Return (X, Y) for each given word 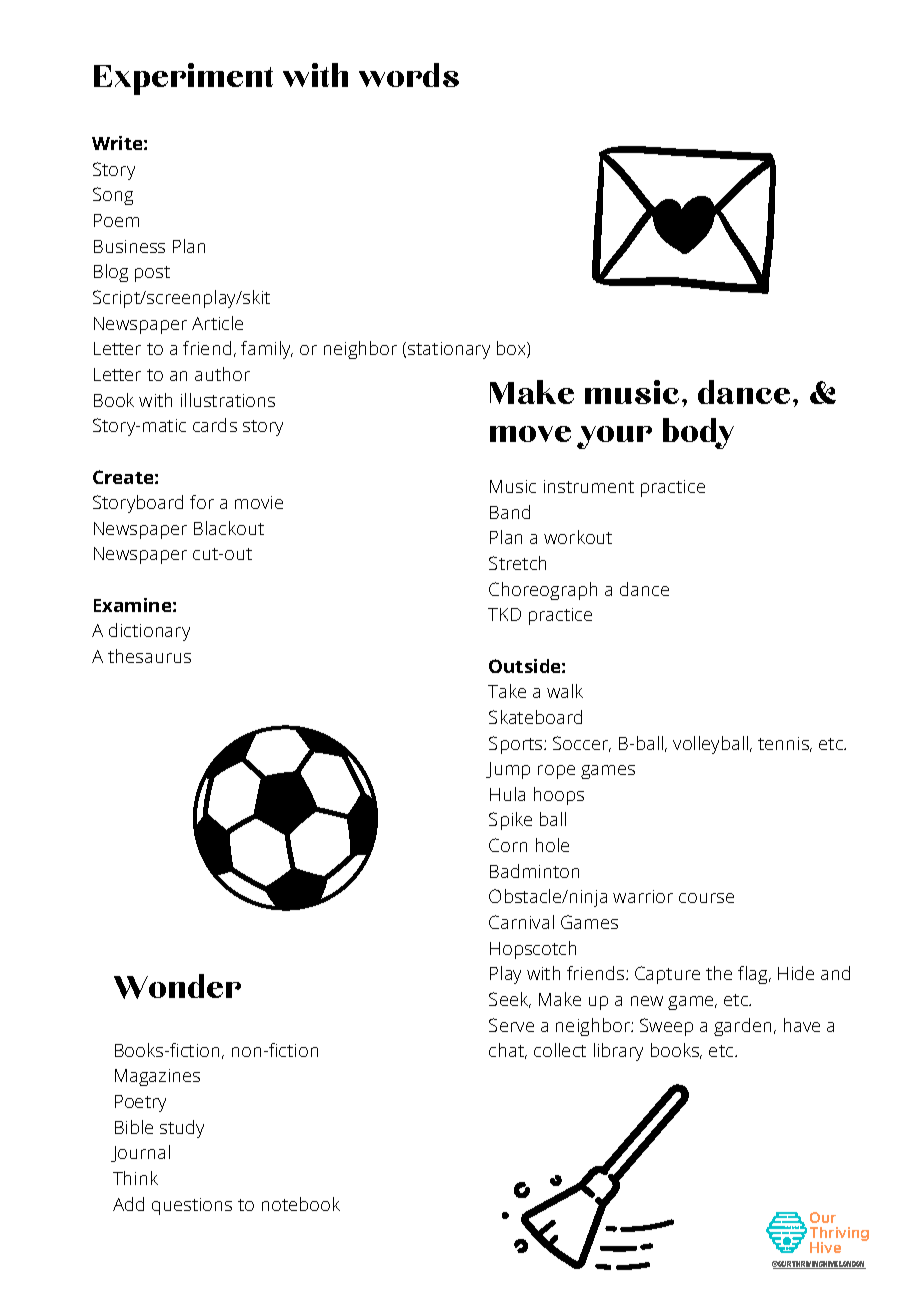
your (614, 437)
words (409, 75)
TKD (504, 614)
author (222, 374)
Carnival (521, 922)
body (698, 433)
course (706, 898)
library (618, 1052)
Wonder (177, 986)
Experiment (183, 79)
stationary (449, 350)
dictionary (149, 632)
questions (192, 1206)
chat (508, 1051)
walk (565, 691)
